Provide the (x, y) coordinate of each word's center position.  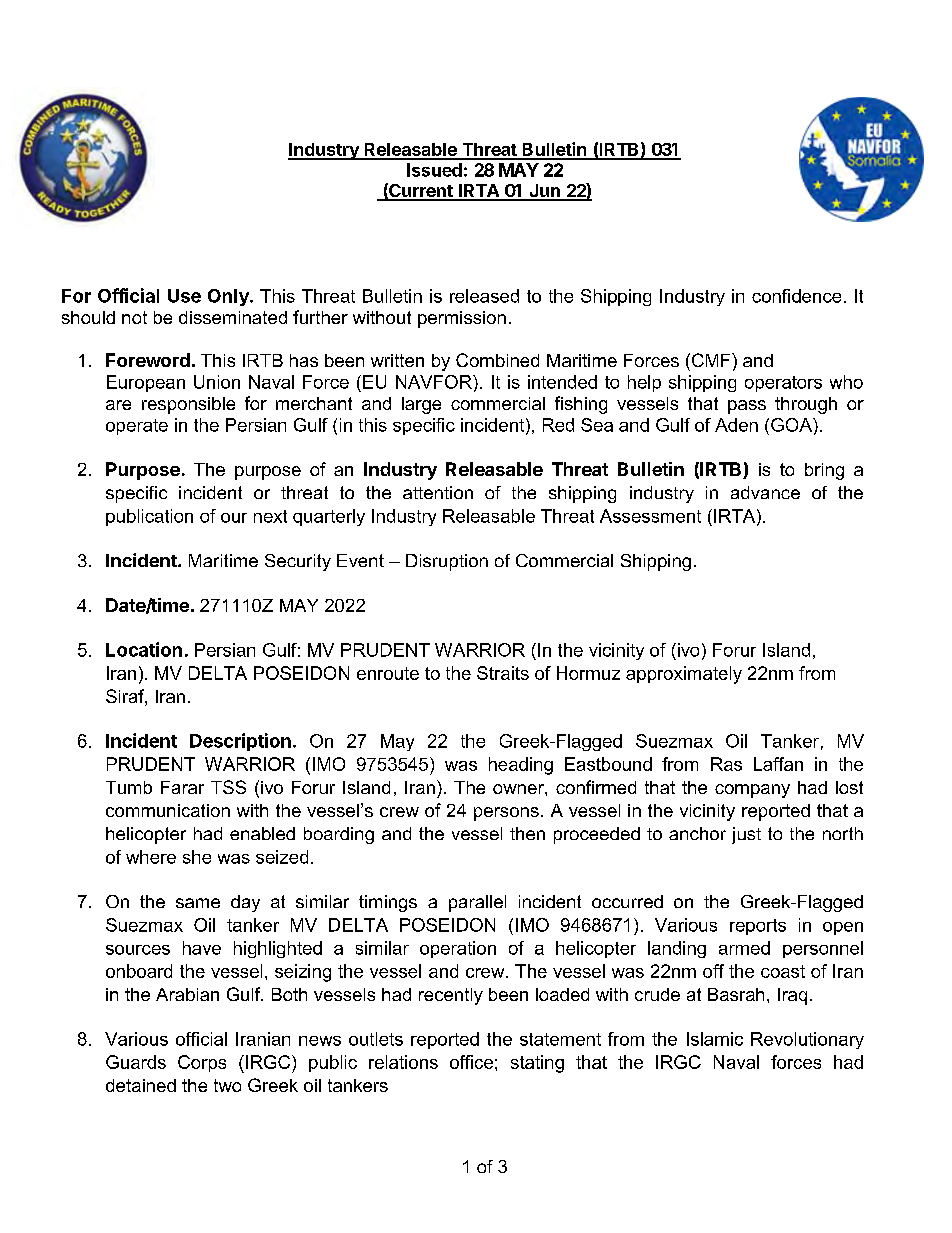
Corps (202, 1063)
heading (521, 766)
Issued (434, 170)
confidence (796, 296)
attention (438, 492)
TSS (228, 787)
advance (765, 492)
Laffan (778, 764)
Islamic (715, 1039)
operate (137, 427)
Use (184, 296)
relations (403, 1062)
